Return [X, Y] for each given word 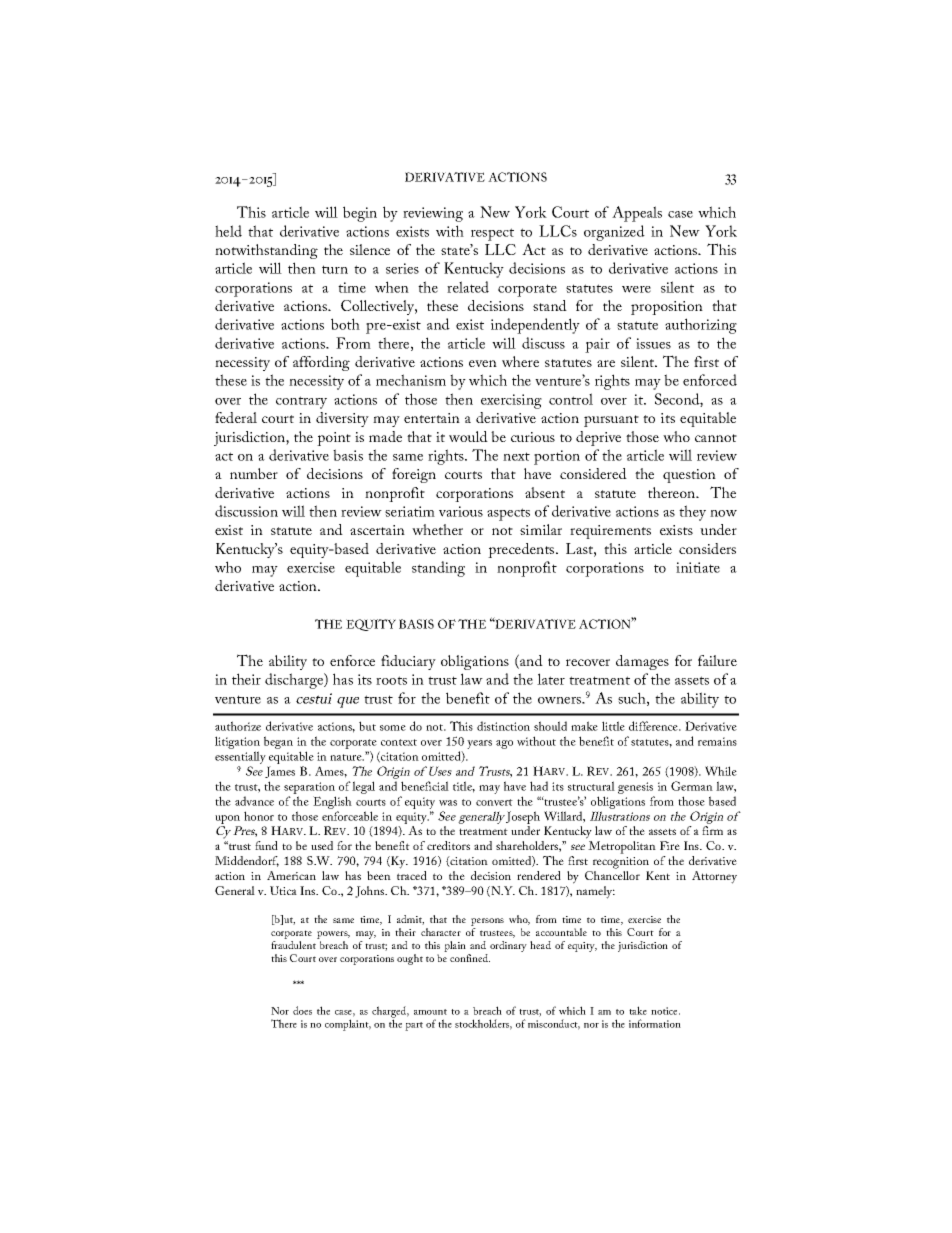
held [228, 231]
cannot [716, 438]
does [302, 1010]
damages [642, 662]
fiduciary [408, 662]
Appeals [637, 214]
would [468, 436]
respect [492, 234]
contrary [301, 402]
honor [259, 816]
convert [494, 802]
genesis [635, 788]
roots [391, 680]
